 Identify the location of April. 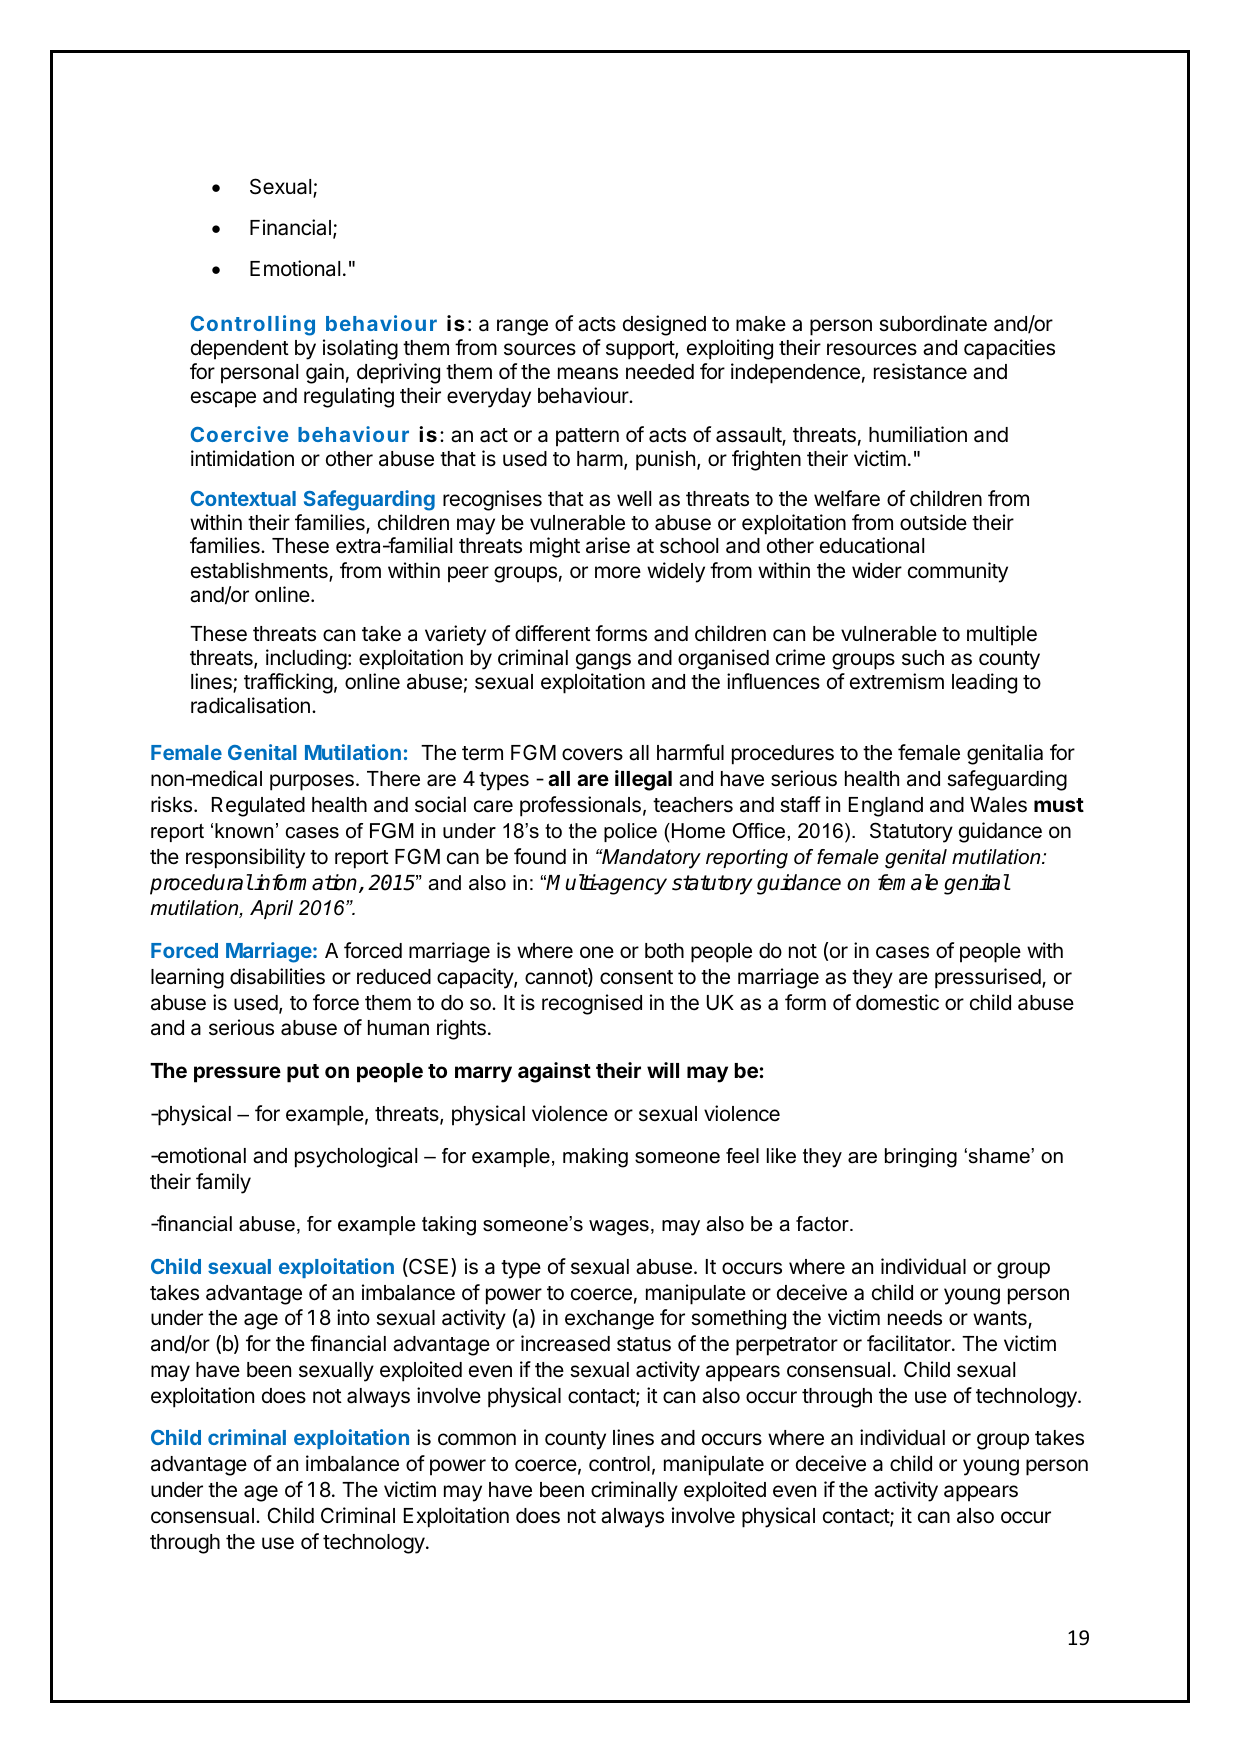
(271, 909).
